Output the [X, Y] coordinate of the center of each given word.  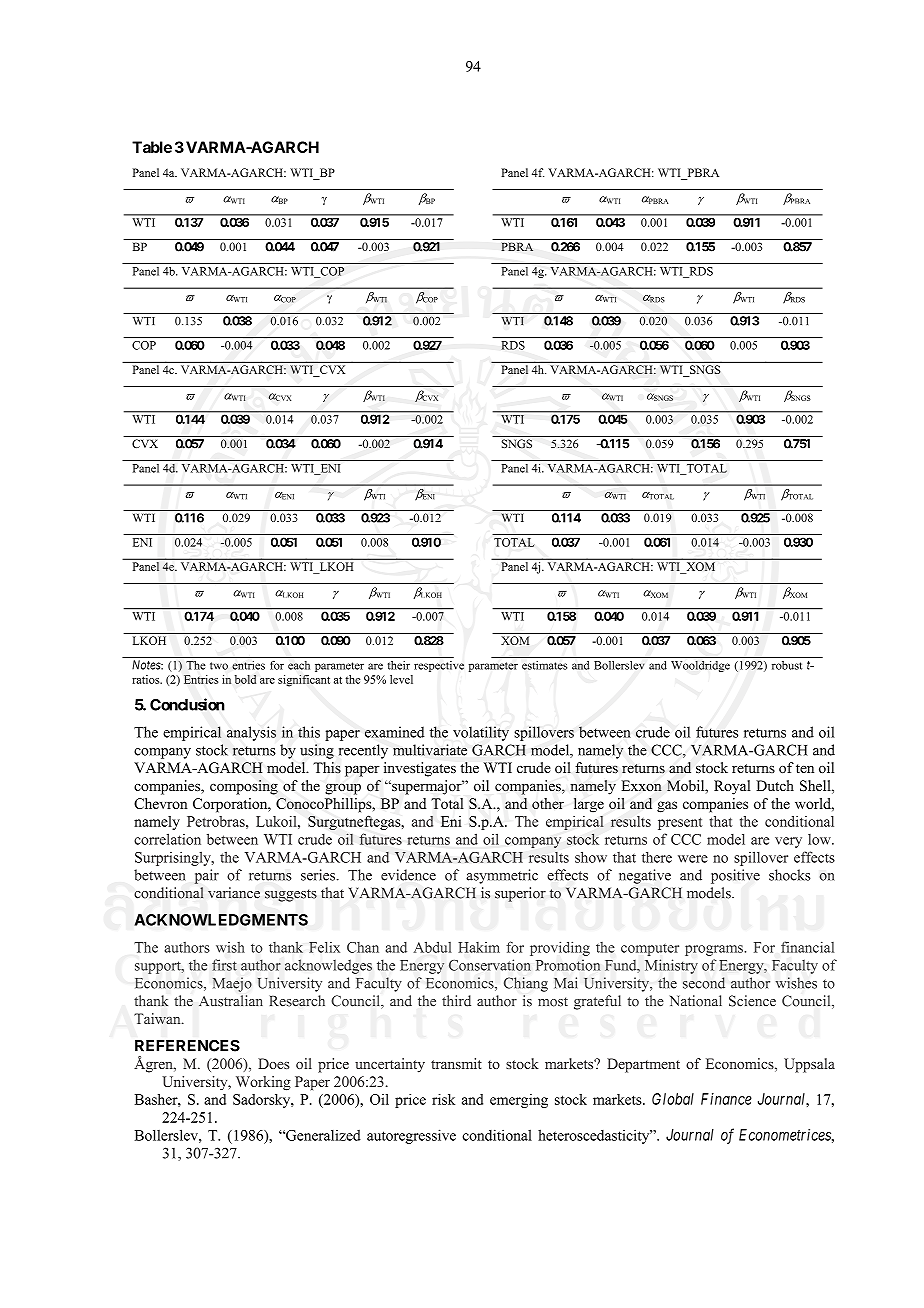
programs [715, 950]
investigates [420, 769]
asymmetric [502, 876]
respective [439, 666]
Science [752, 1001]
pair [206, 876]
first [224, 965]
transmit [456, 1063]
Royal [732, 787]
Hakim [479, 947]
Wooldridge [700, 666]
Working [263, 1083]
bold [245, 679]
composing [244, 787]
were [693, 859]
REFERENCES [187, 1045]
